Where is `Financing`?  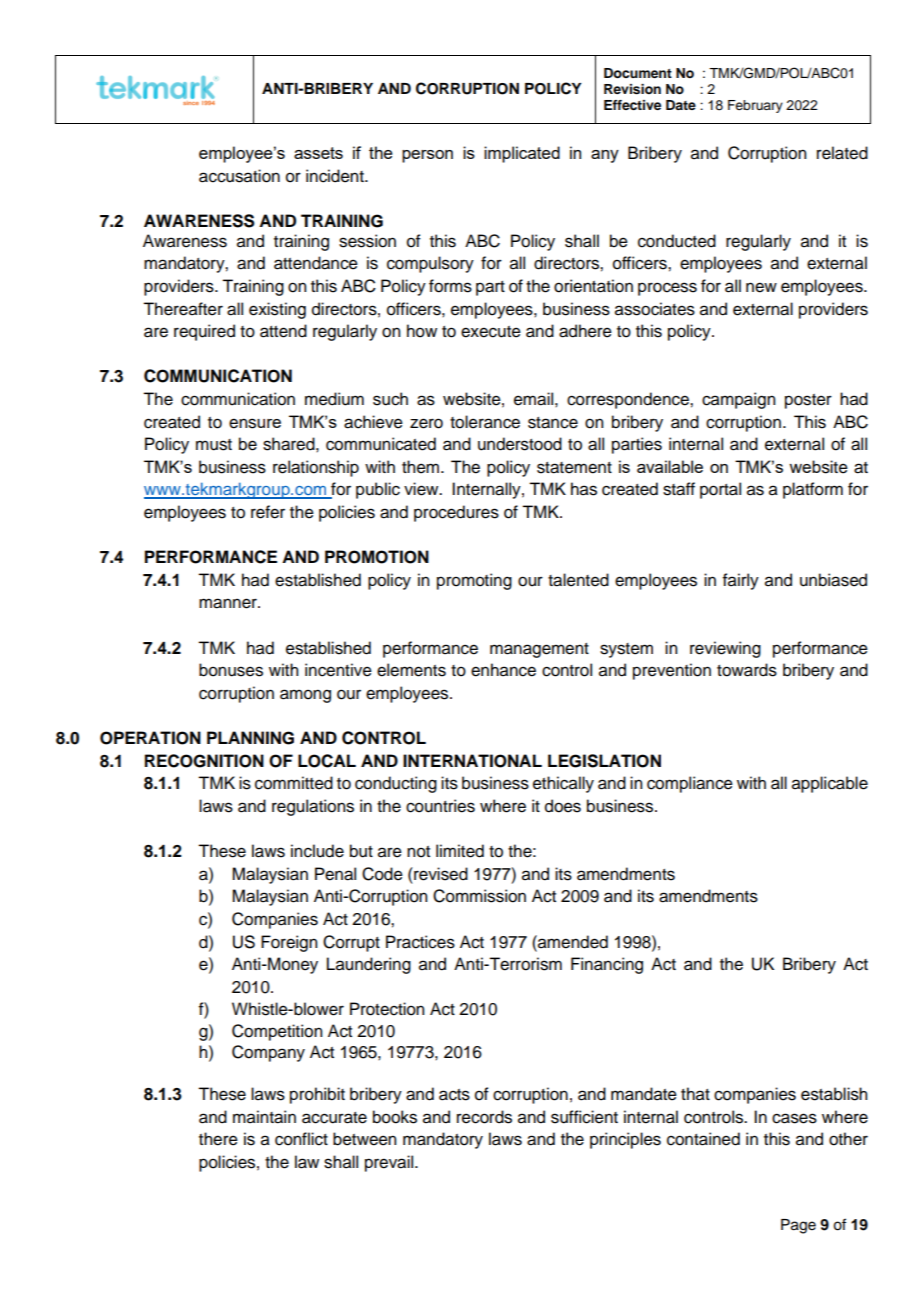 Financing is located at coordinates (607, 965).
